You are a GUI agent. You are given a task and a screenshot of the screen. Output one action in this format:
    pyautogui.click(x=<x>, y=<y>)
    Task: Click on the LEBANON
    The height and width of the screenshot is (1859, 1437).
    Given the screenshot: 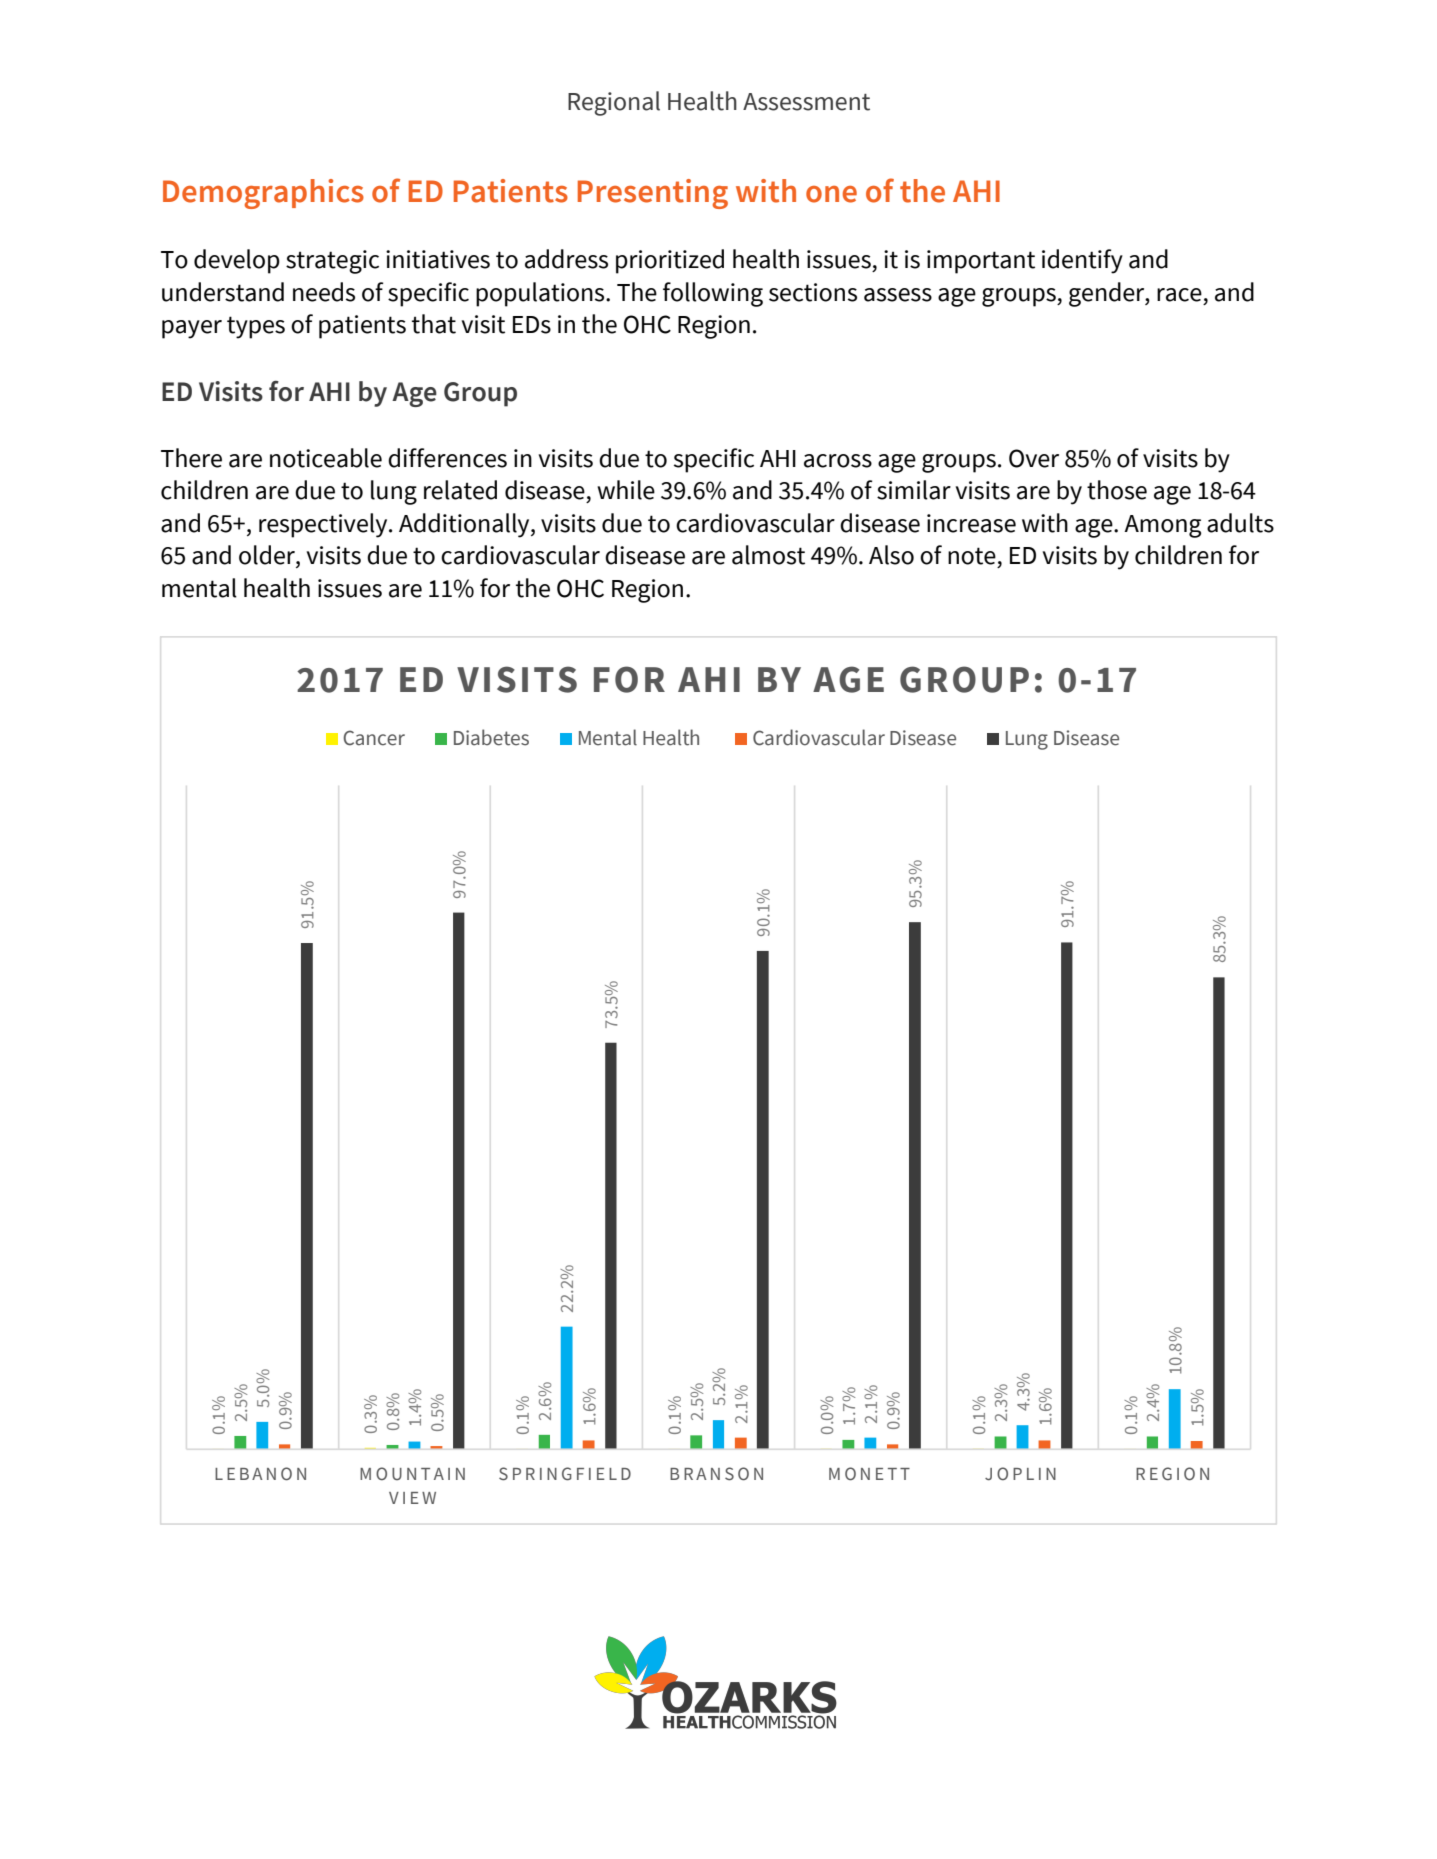 What is the action you would take?
    pyautogui.click(x=260, y=1474)
